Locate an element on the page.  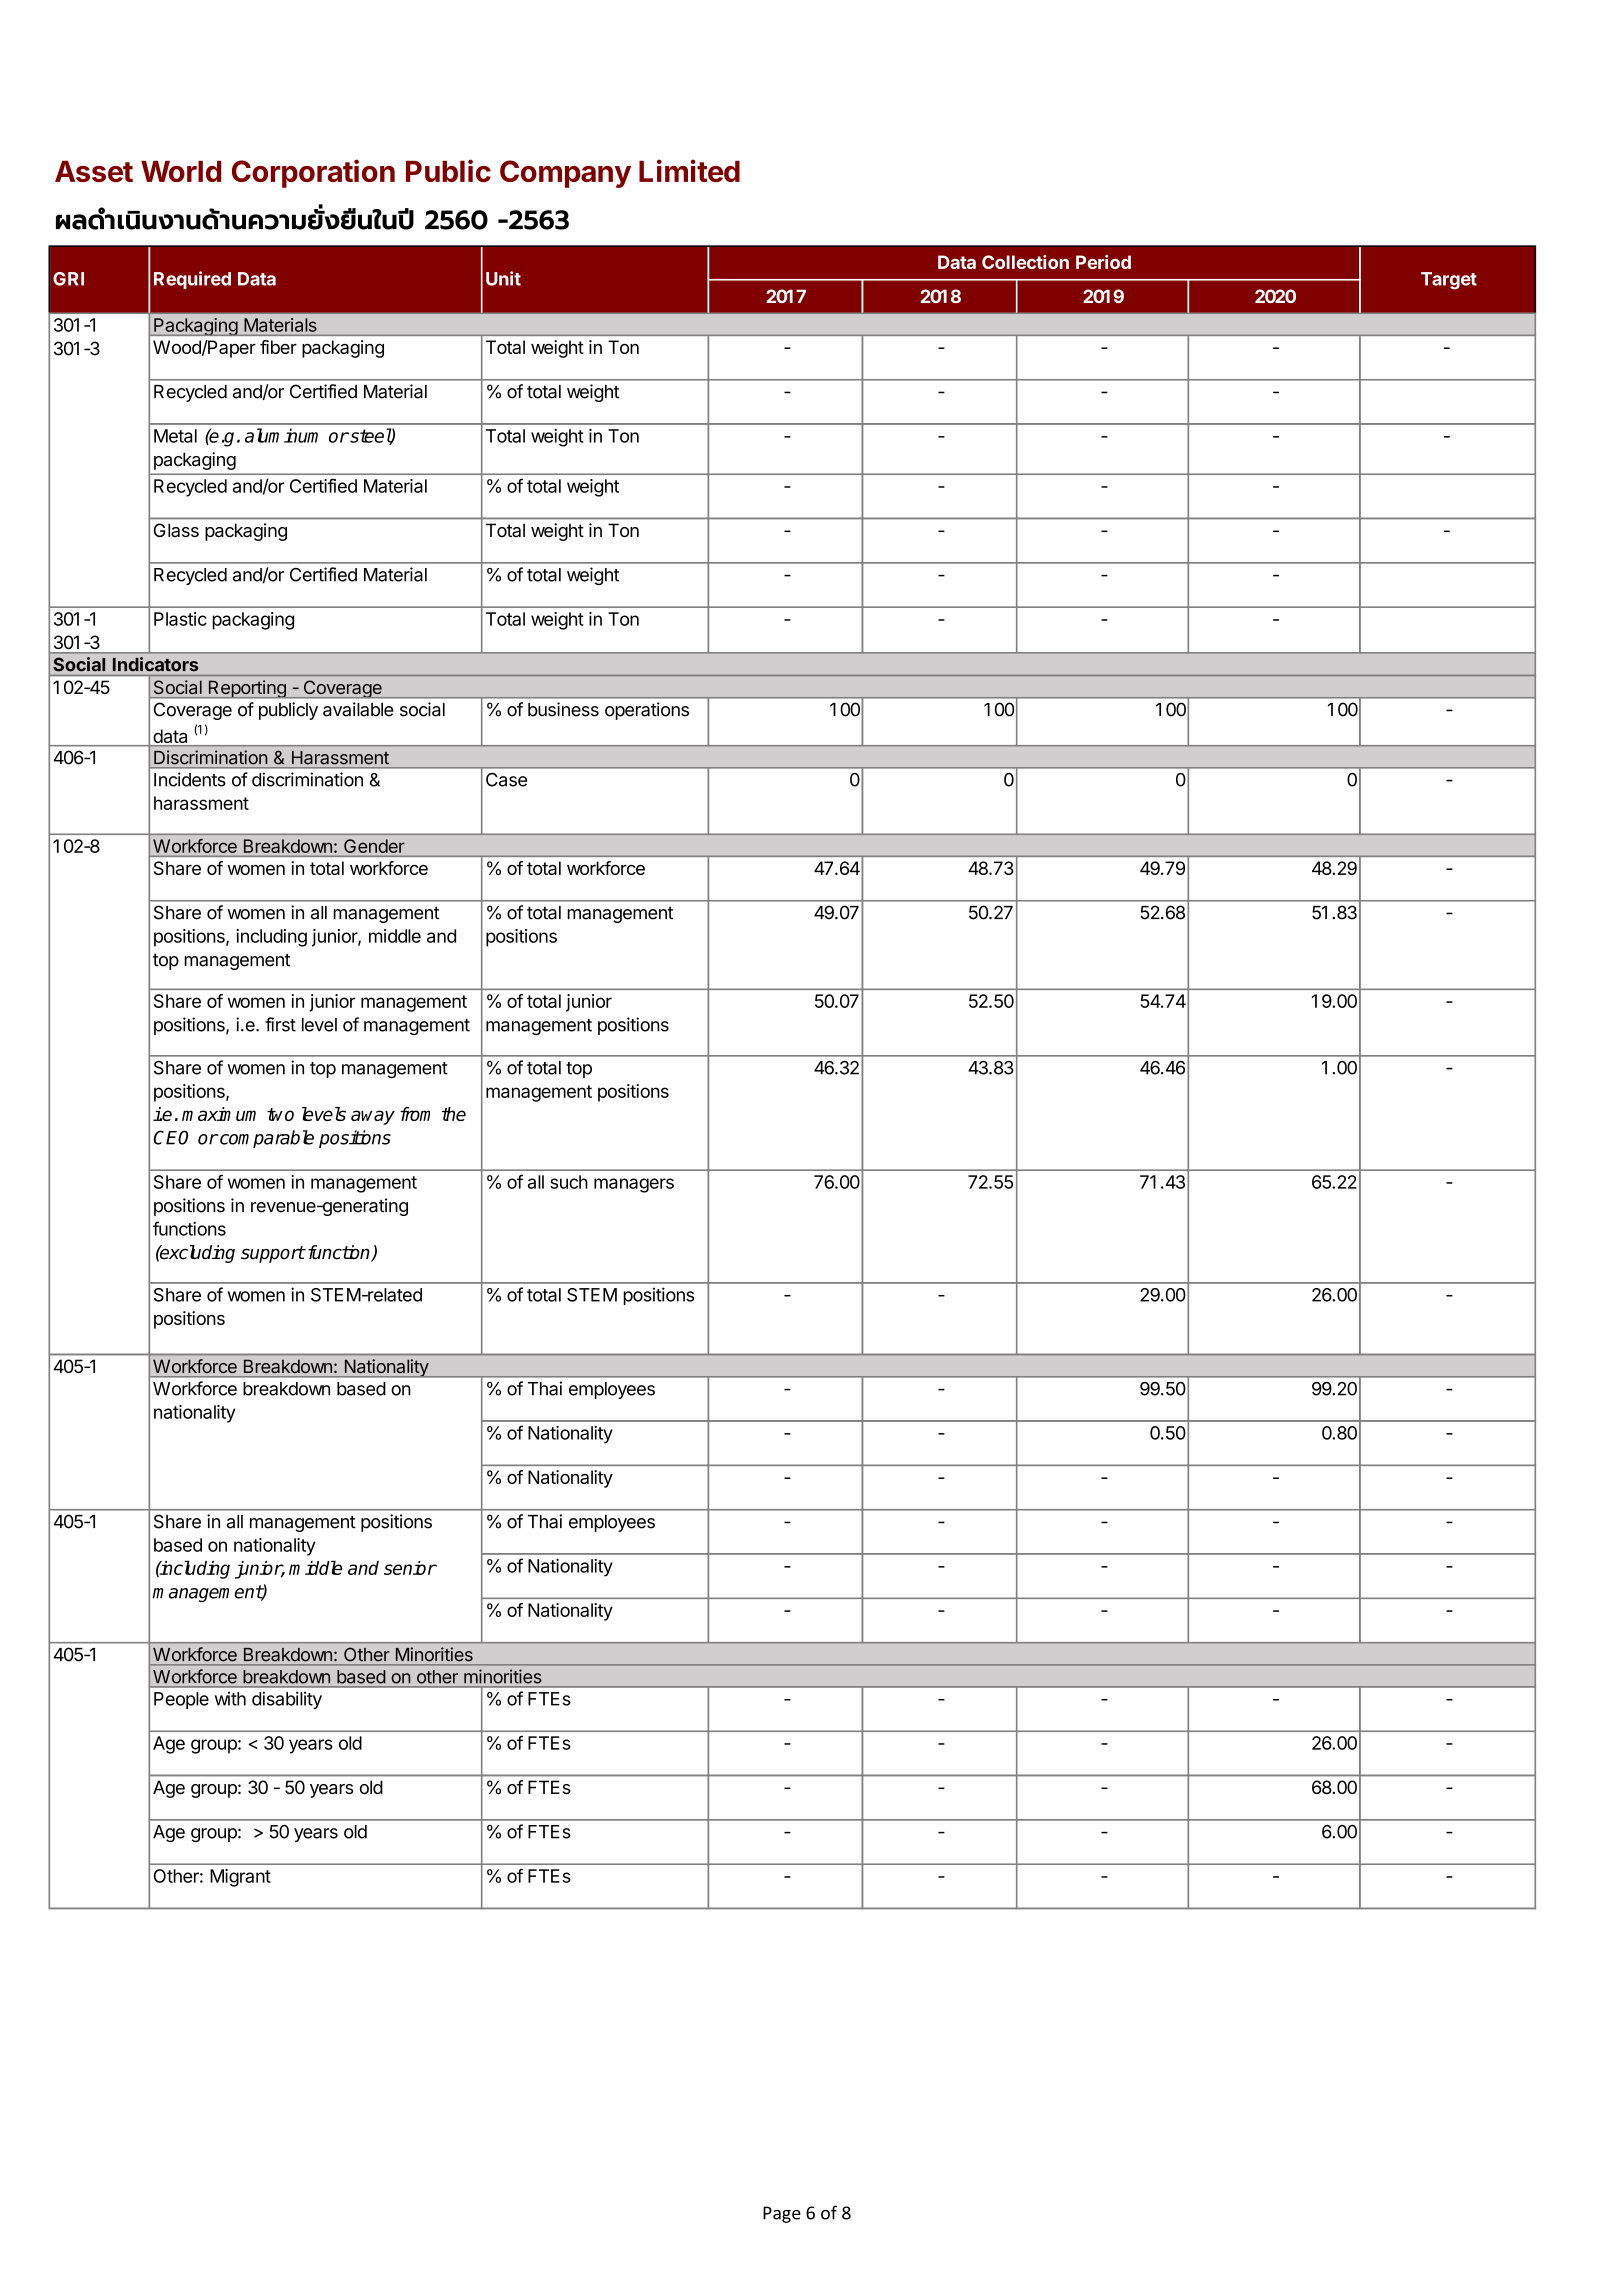
Period is located at coordinates (1103, 262).
